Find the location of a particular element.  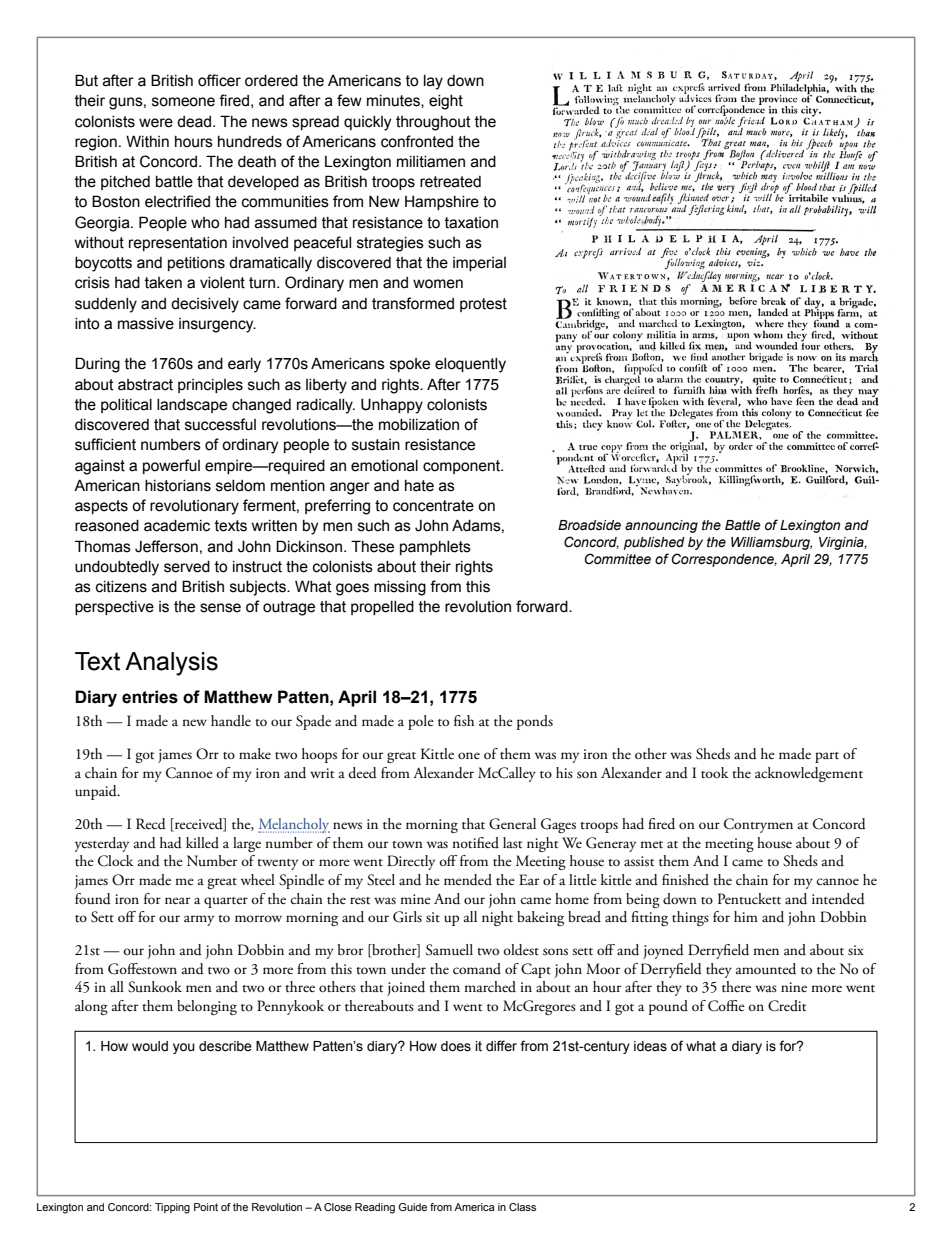

propelled is located at coordinates (382, 608).
